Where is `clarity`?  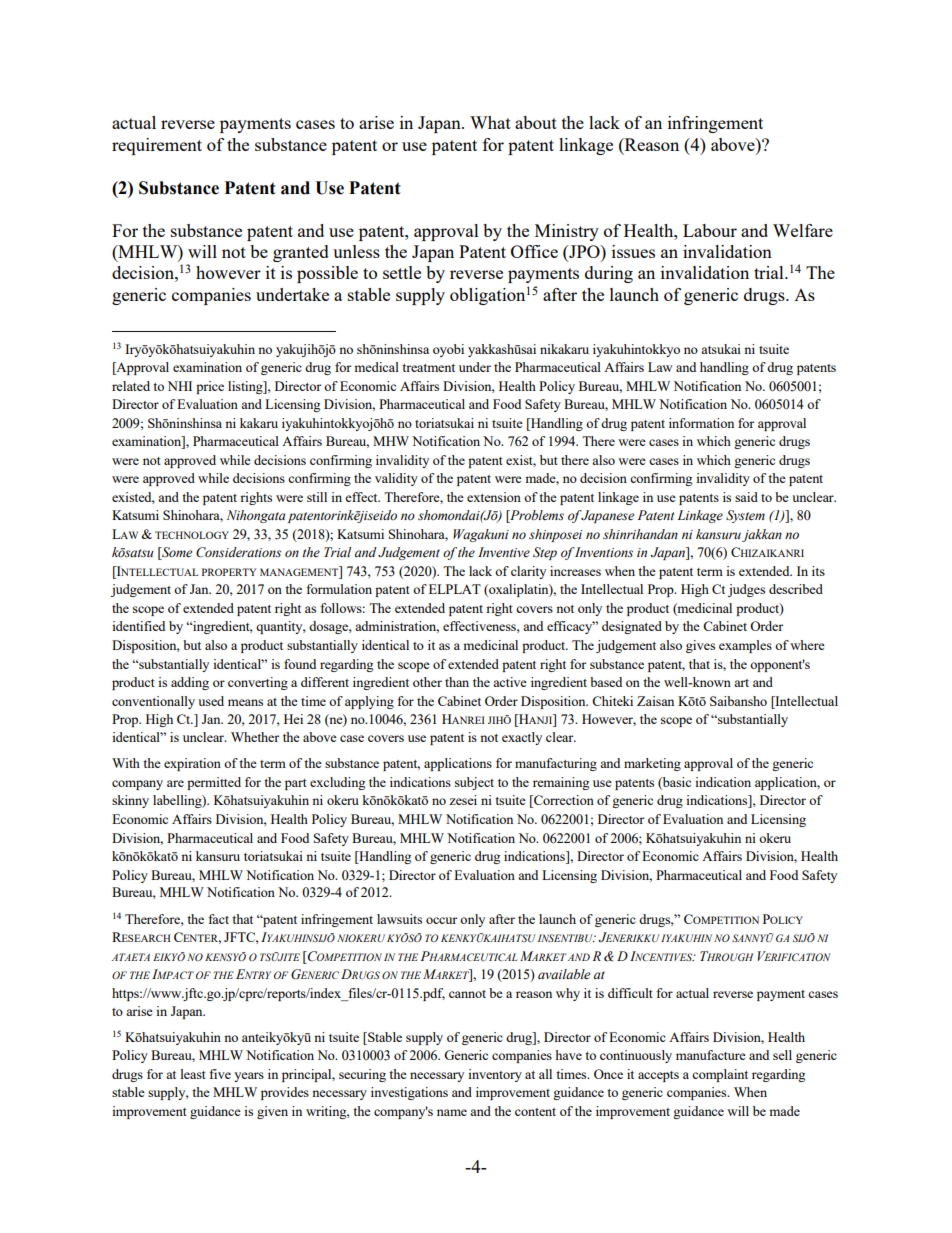
clarity is located at coordinates (528, 572).
